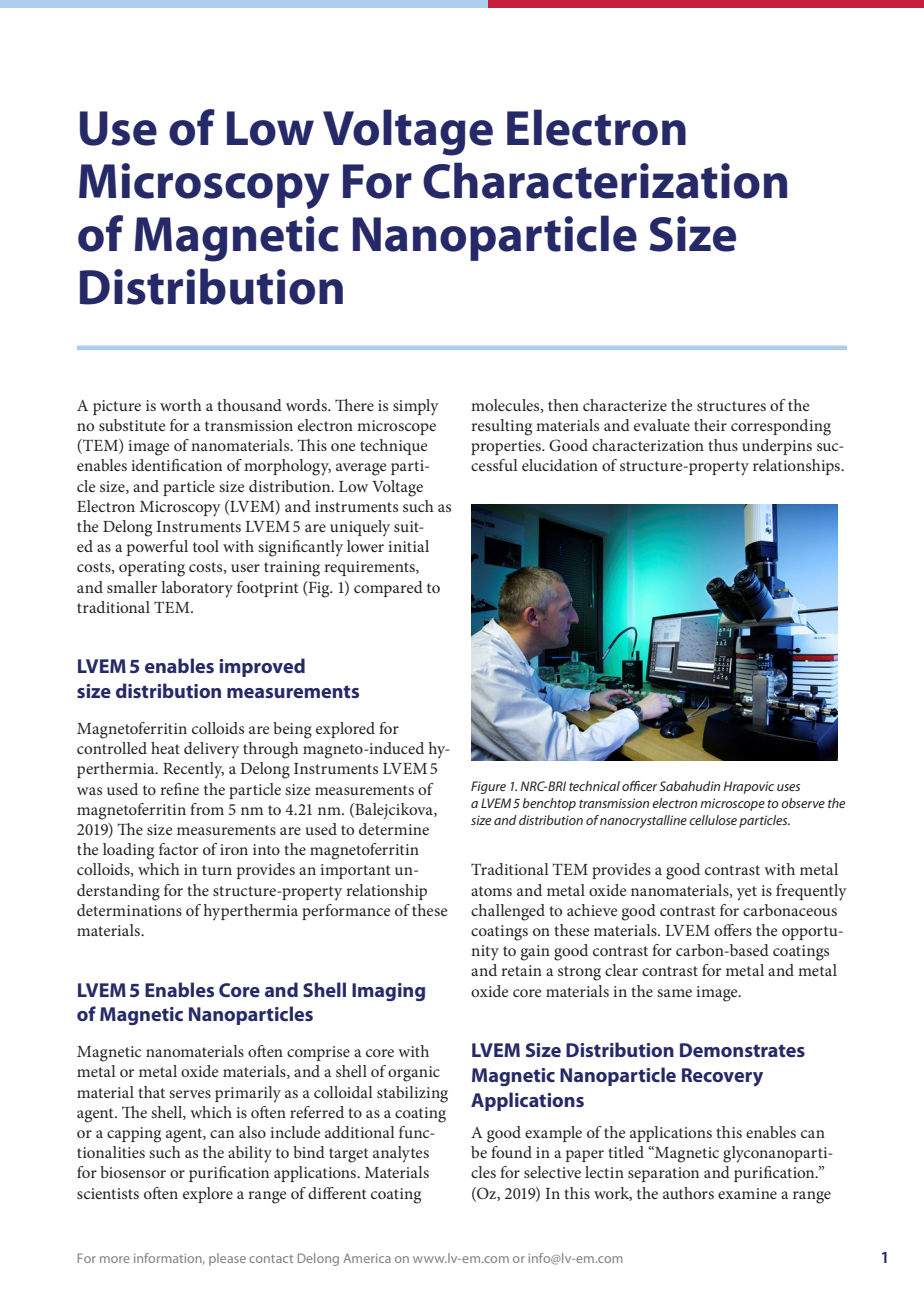  Describe the element at coordinates (181, 405) in the screenshot. I see `worth` at that location.
